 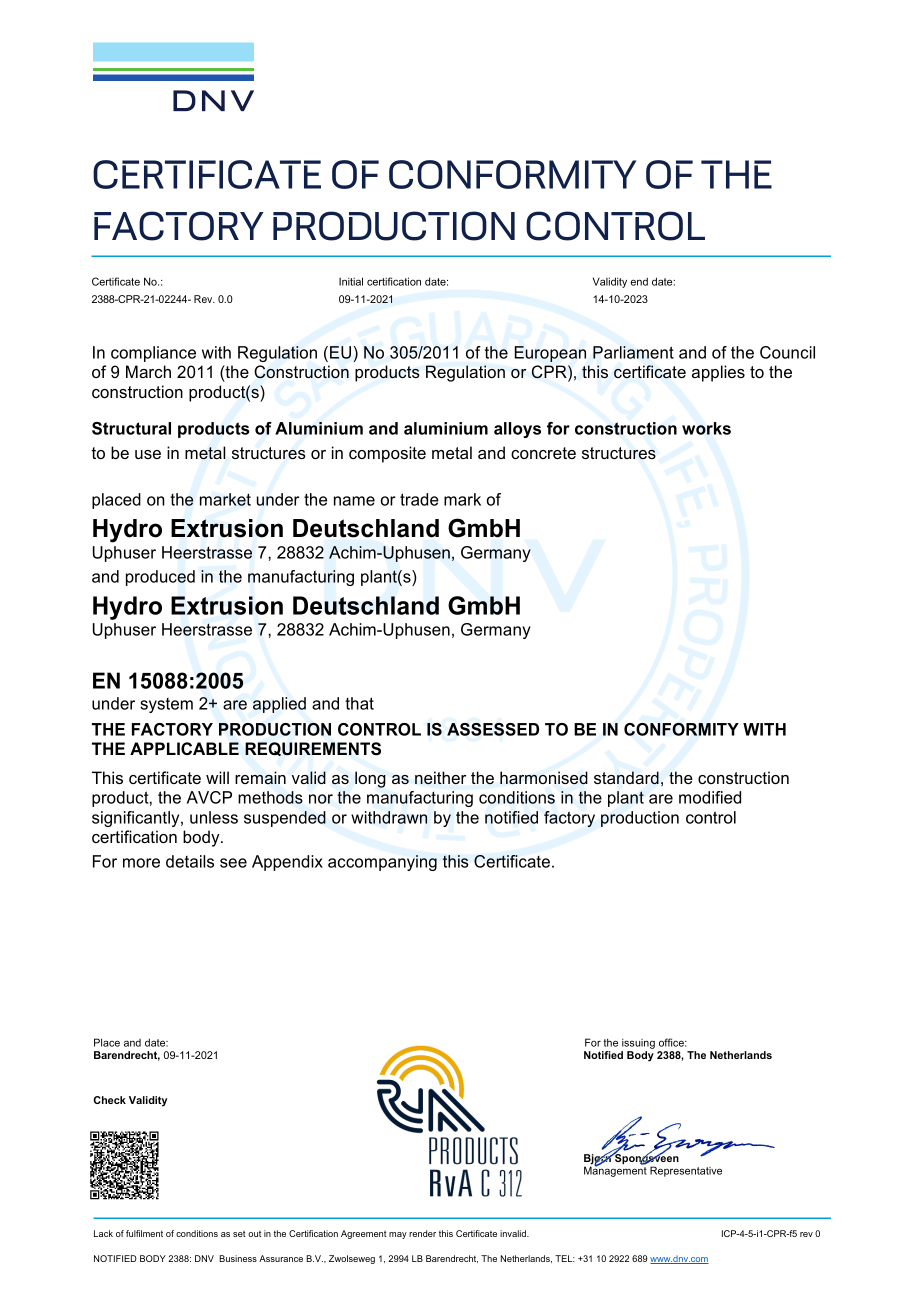 What do you see at coordinates (718, 373) in the screenshot?
I see `applies` at bounding box center [718, 373].
